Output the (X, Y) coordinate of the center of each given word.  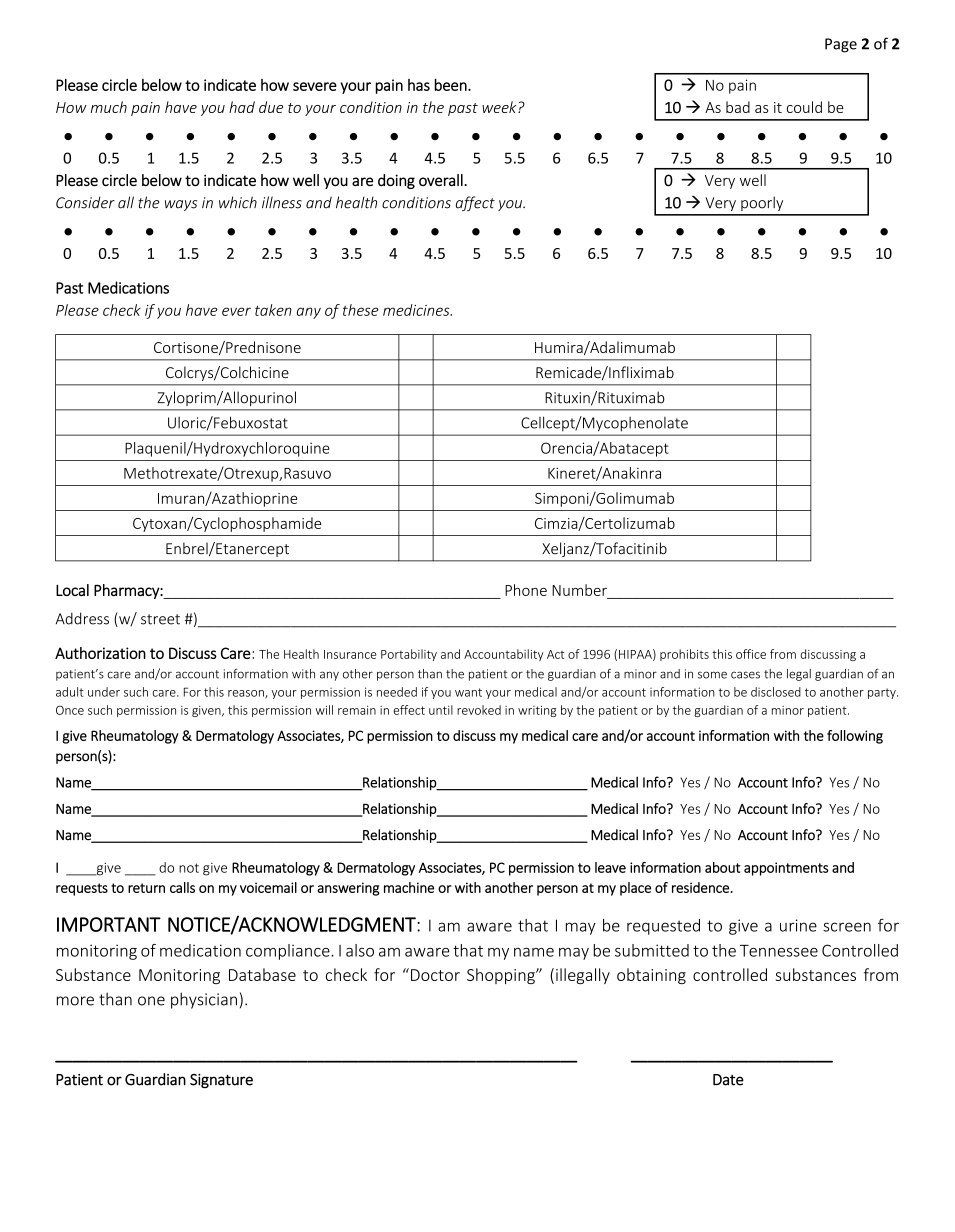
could (804, 107)
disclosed (776, 692)
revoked (479, 710)
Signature (221, 1081)
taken (273, 310)
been (451, 84)
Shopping (502, 976)
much (109, 107)
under (104, 692)
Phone (526, 590)
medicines (417, 310)
